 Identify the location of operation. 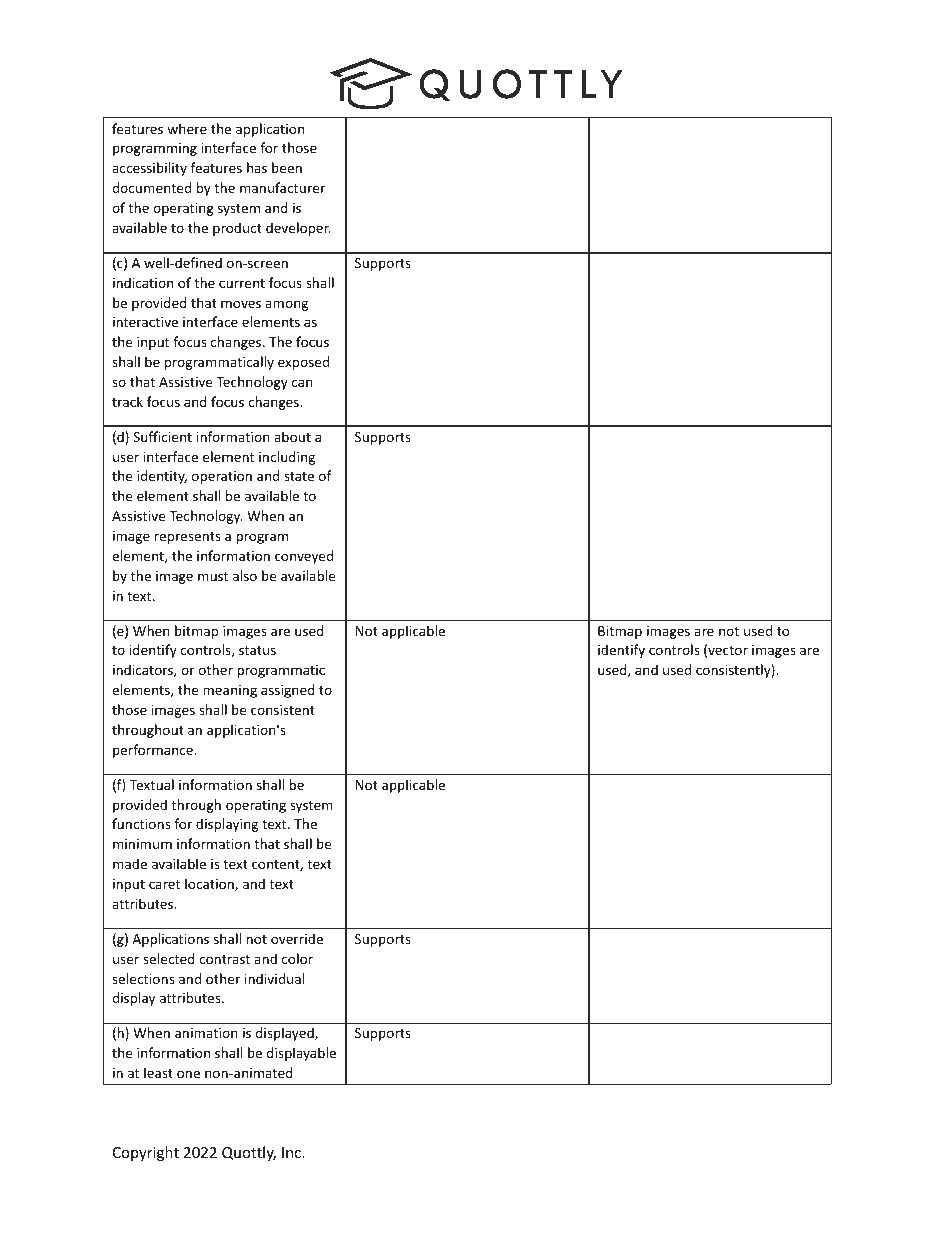
(222, 477).
